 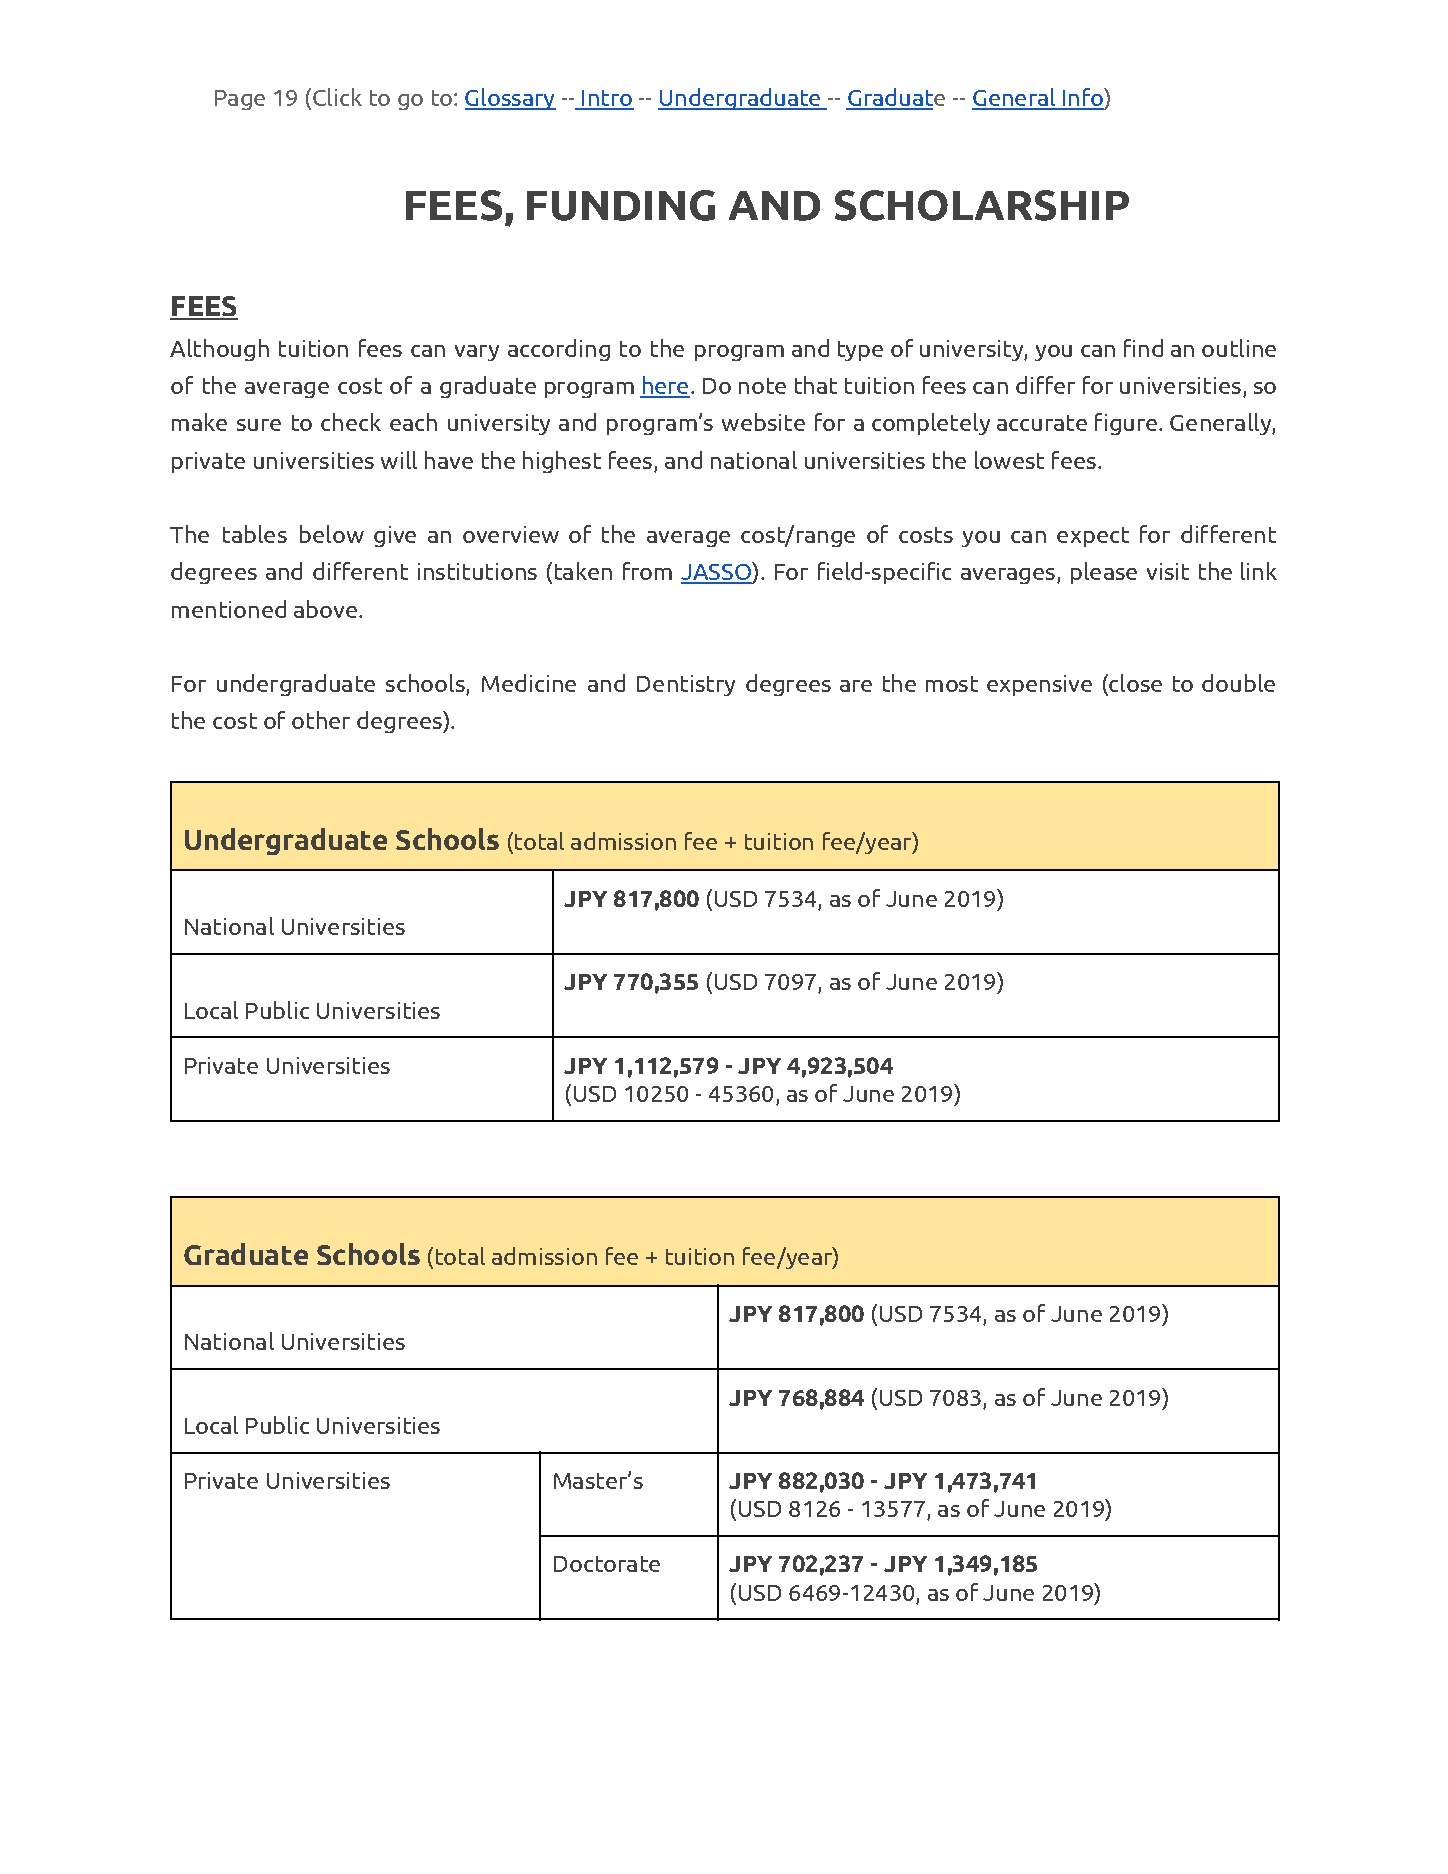 I want to click on other, so click(x=321, y=720).
